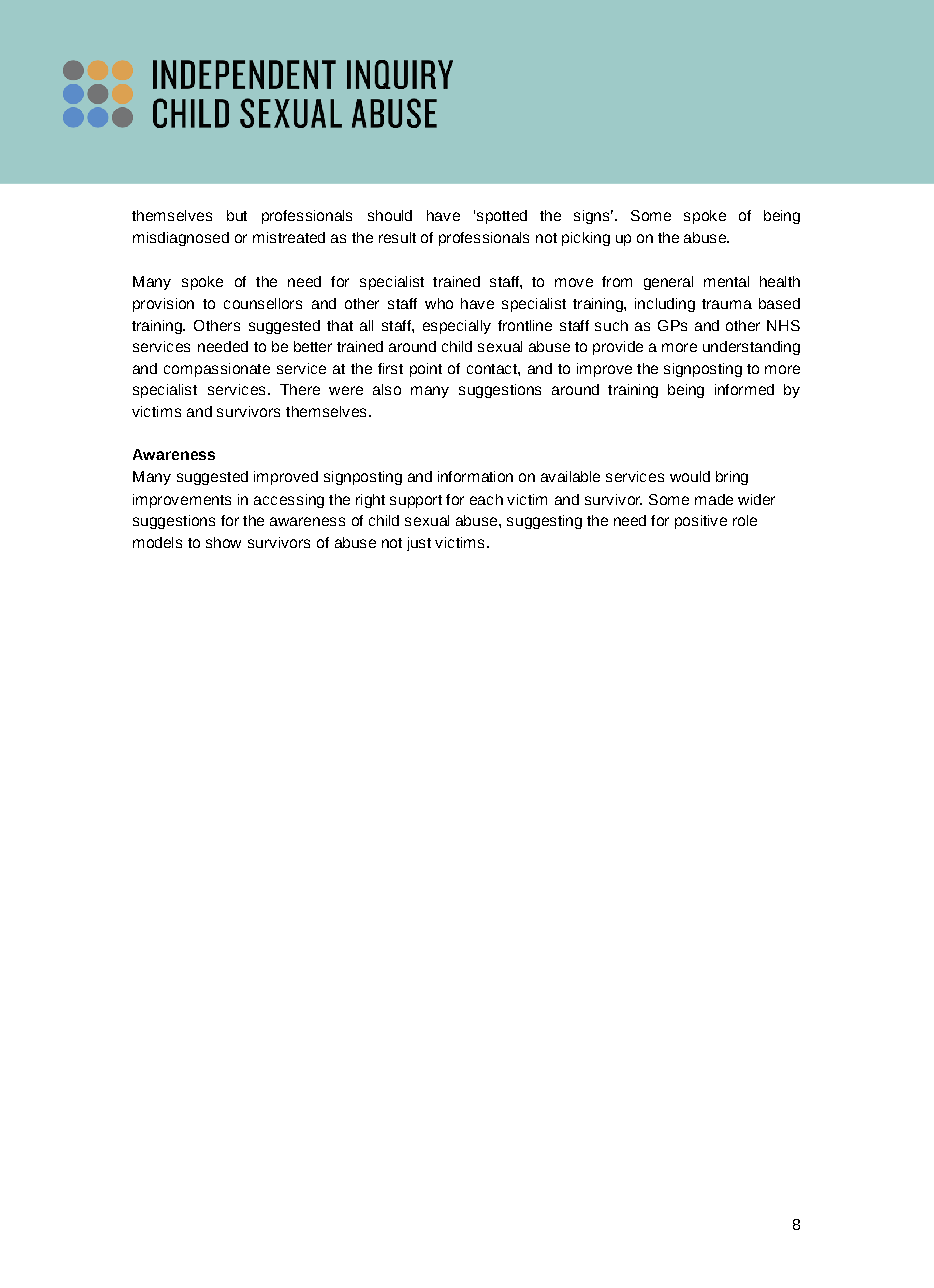 Image resolution: width=934 pixels, height=1288 pixels. Describe the element at coordinates (263, 303) in the image. I see `counsellors` at that location.
